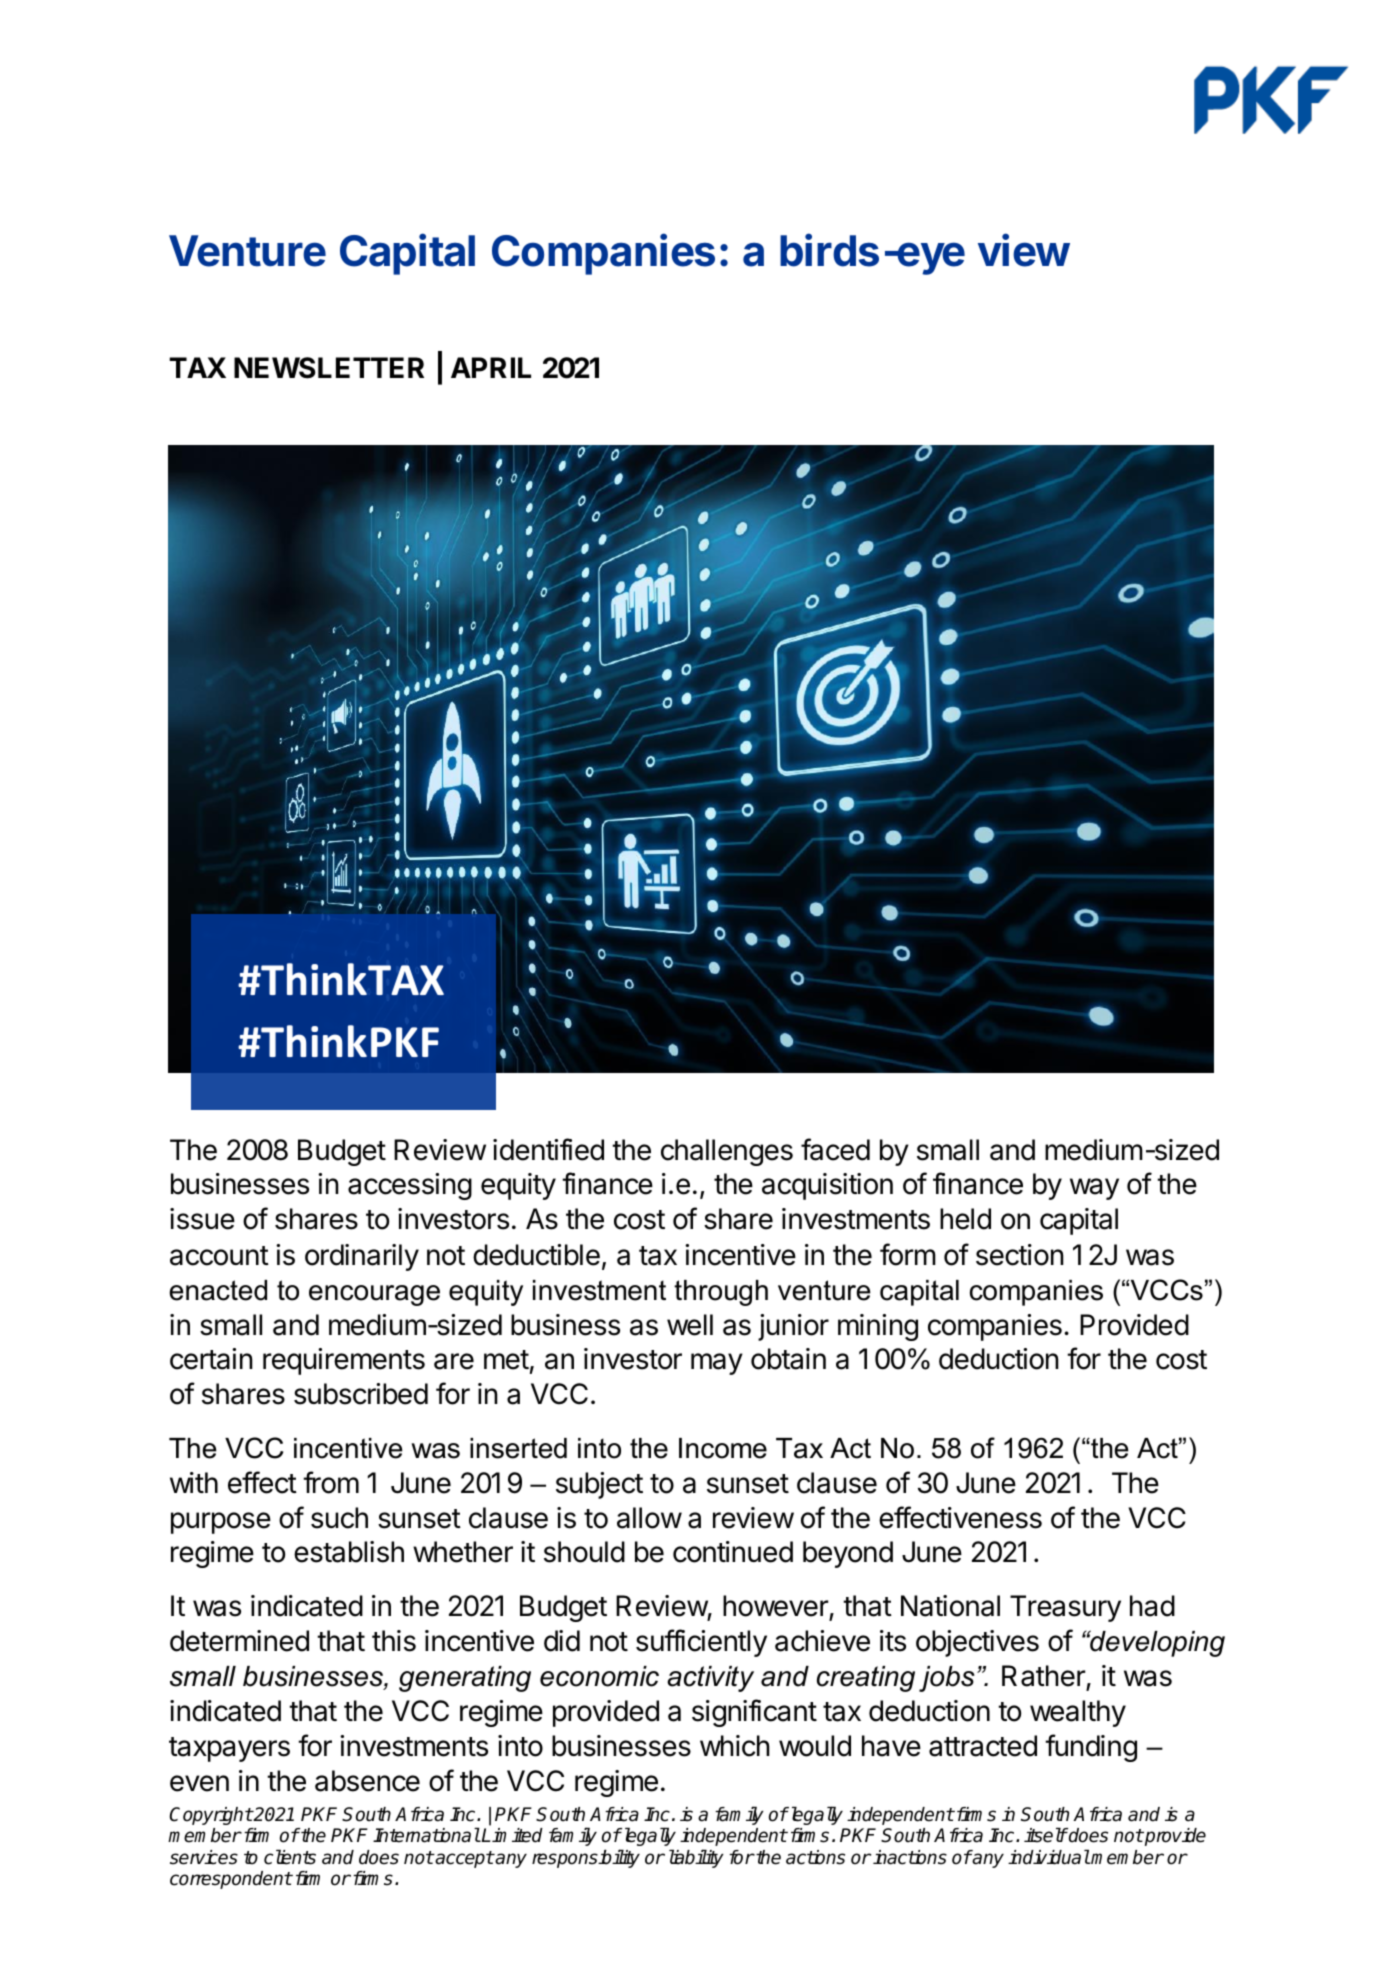 Image resolution: width=1395 pixels, height=1973 pixels. I want to click on through, so click(721, 1293).
